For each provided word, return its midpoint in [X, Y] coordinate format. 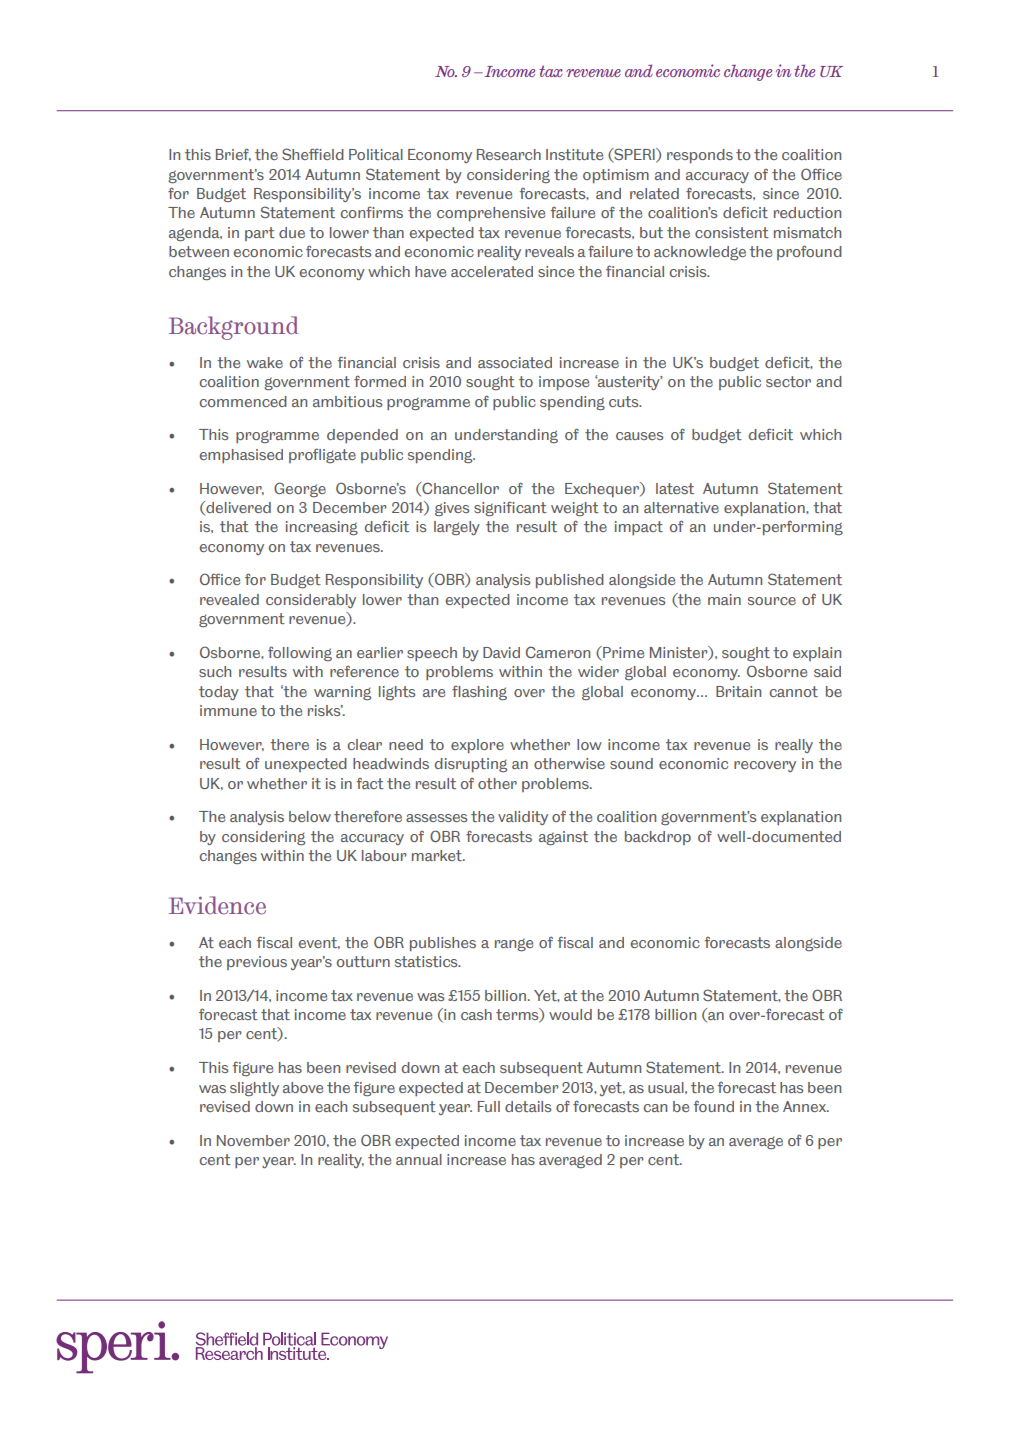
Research [509, 154]
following [300, 653]
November [253, 1140]
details [528, 1106]
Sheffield [313, 154]
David [501, 652]
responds [700, 156]
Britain [738, 691]
